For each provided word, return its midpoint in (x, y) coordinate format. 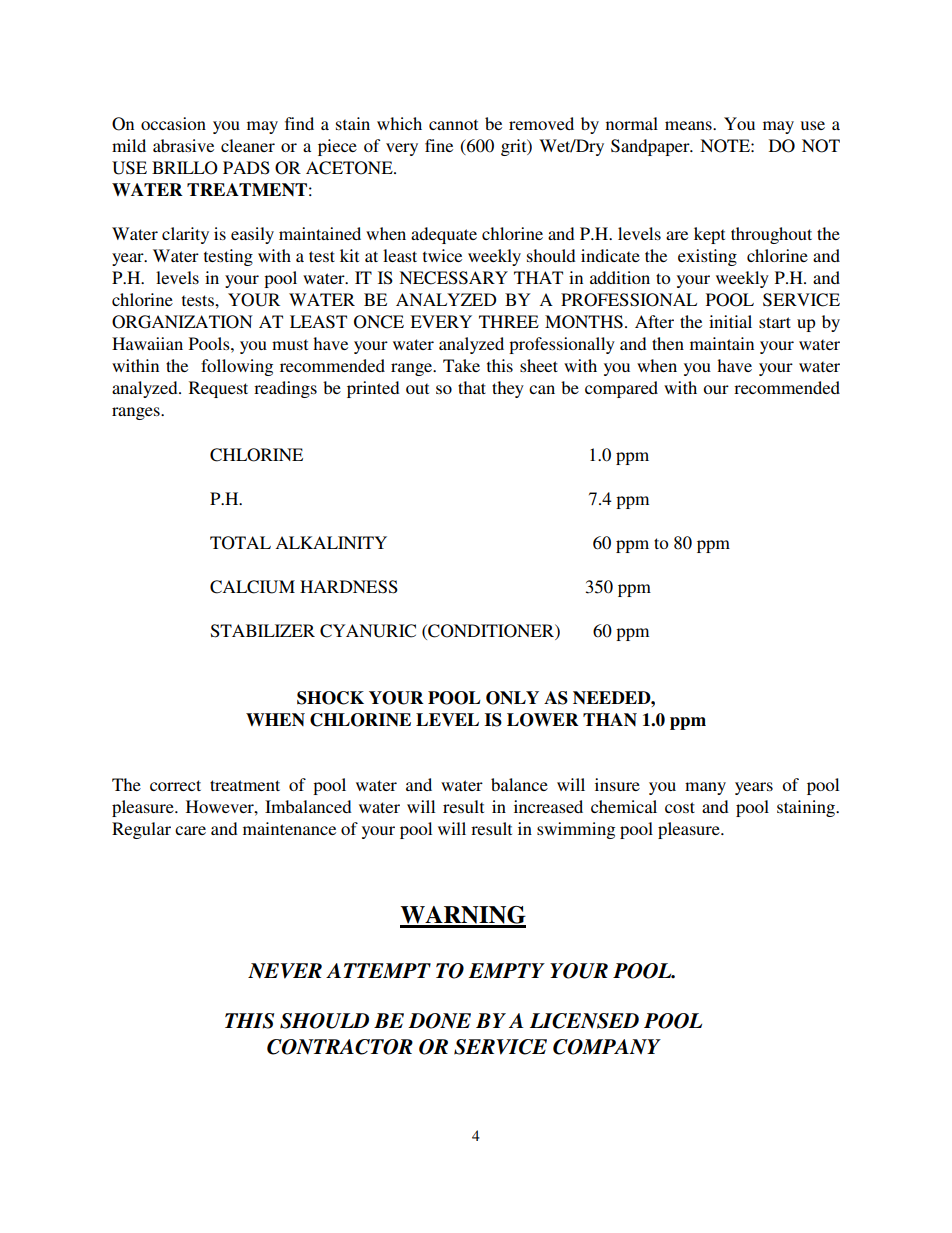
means (689, 125)
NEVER (285, 971)
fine (439, 145)
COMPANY (607, 1047)
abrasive (183, 145)
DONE (439, 1021)
